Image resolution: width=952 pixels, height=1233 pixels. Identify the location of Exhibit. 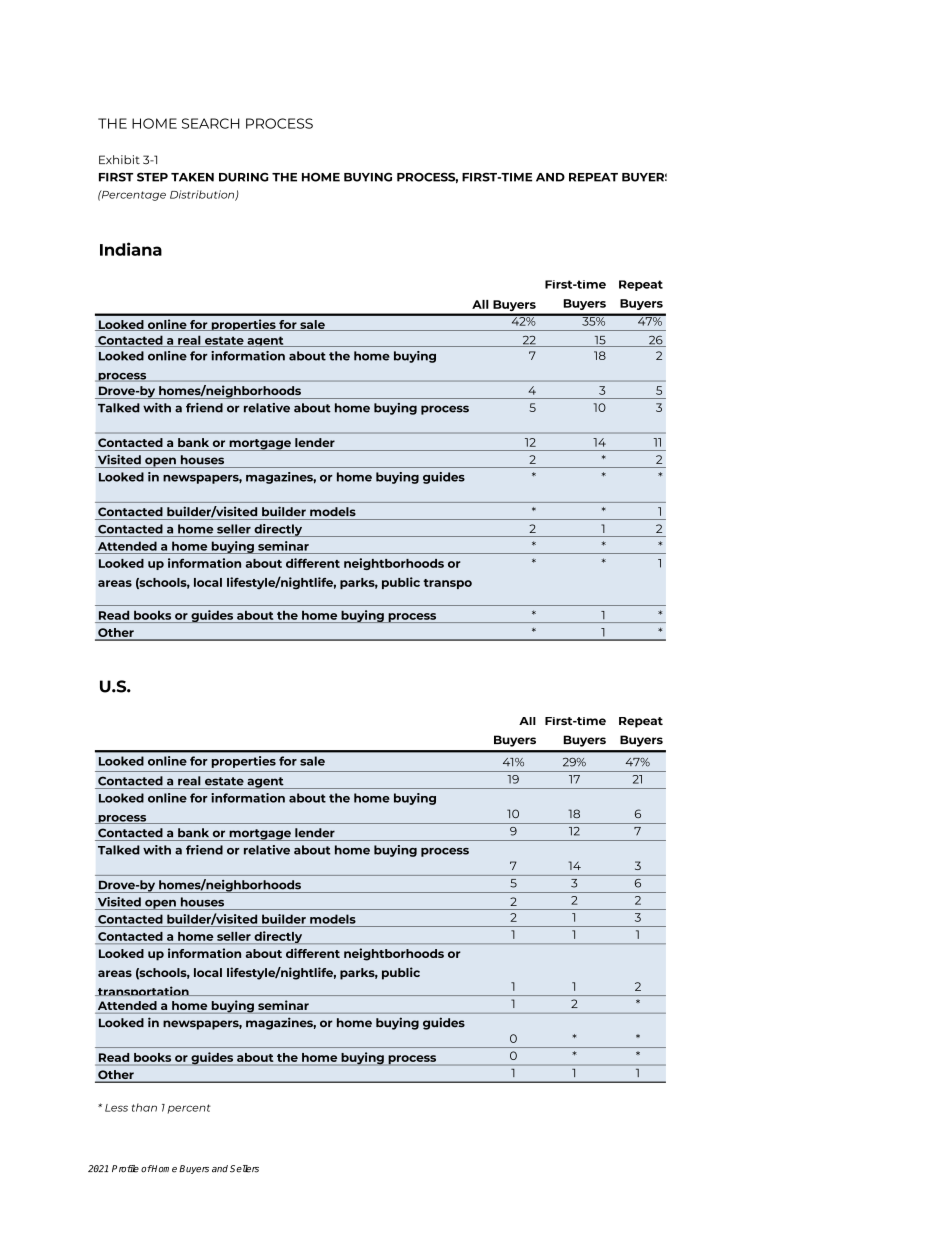
(119, 159).
